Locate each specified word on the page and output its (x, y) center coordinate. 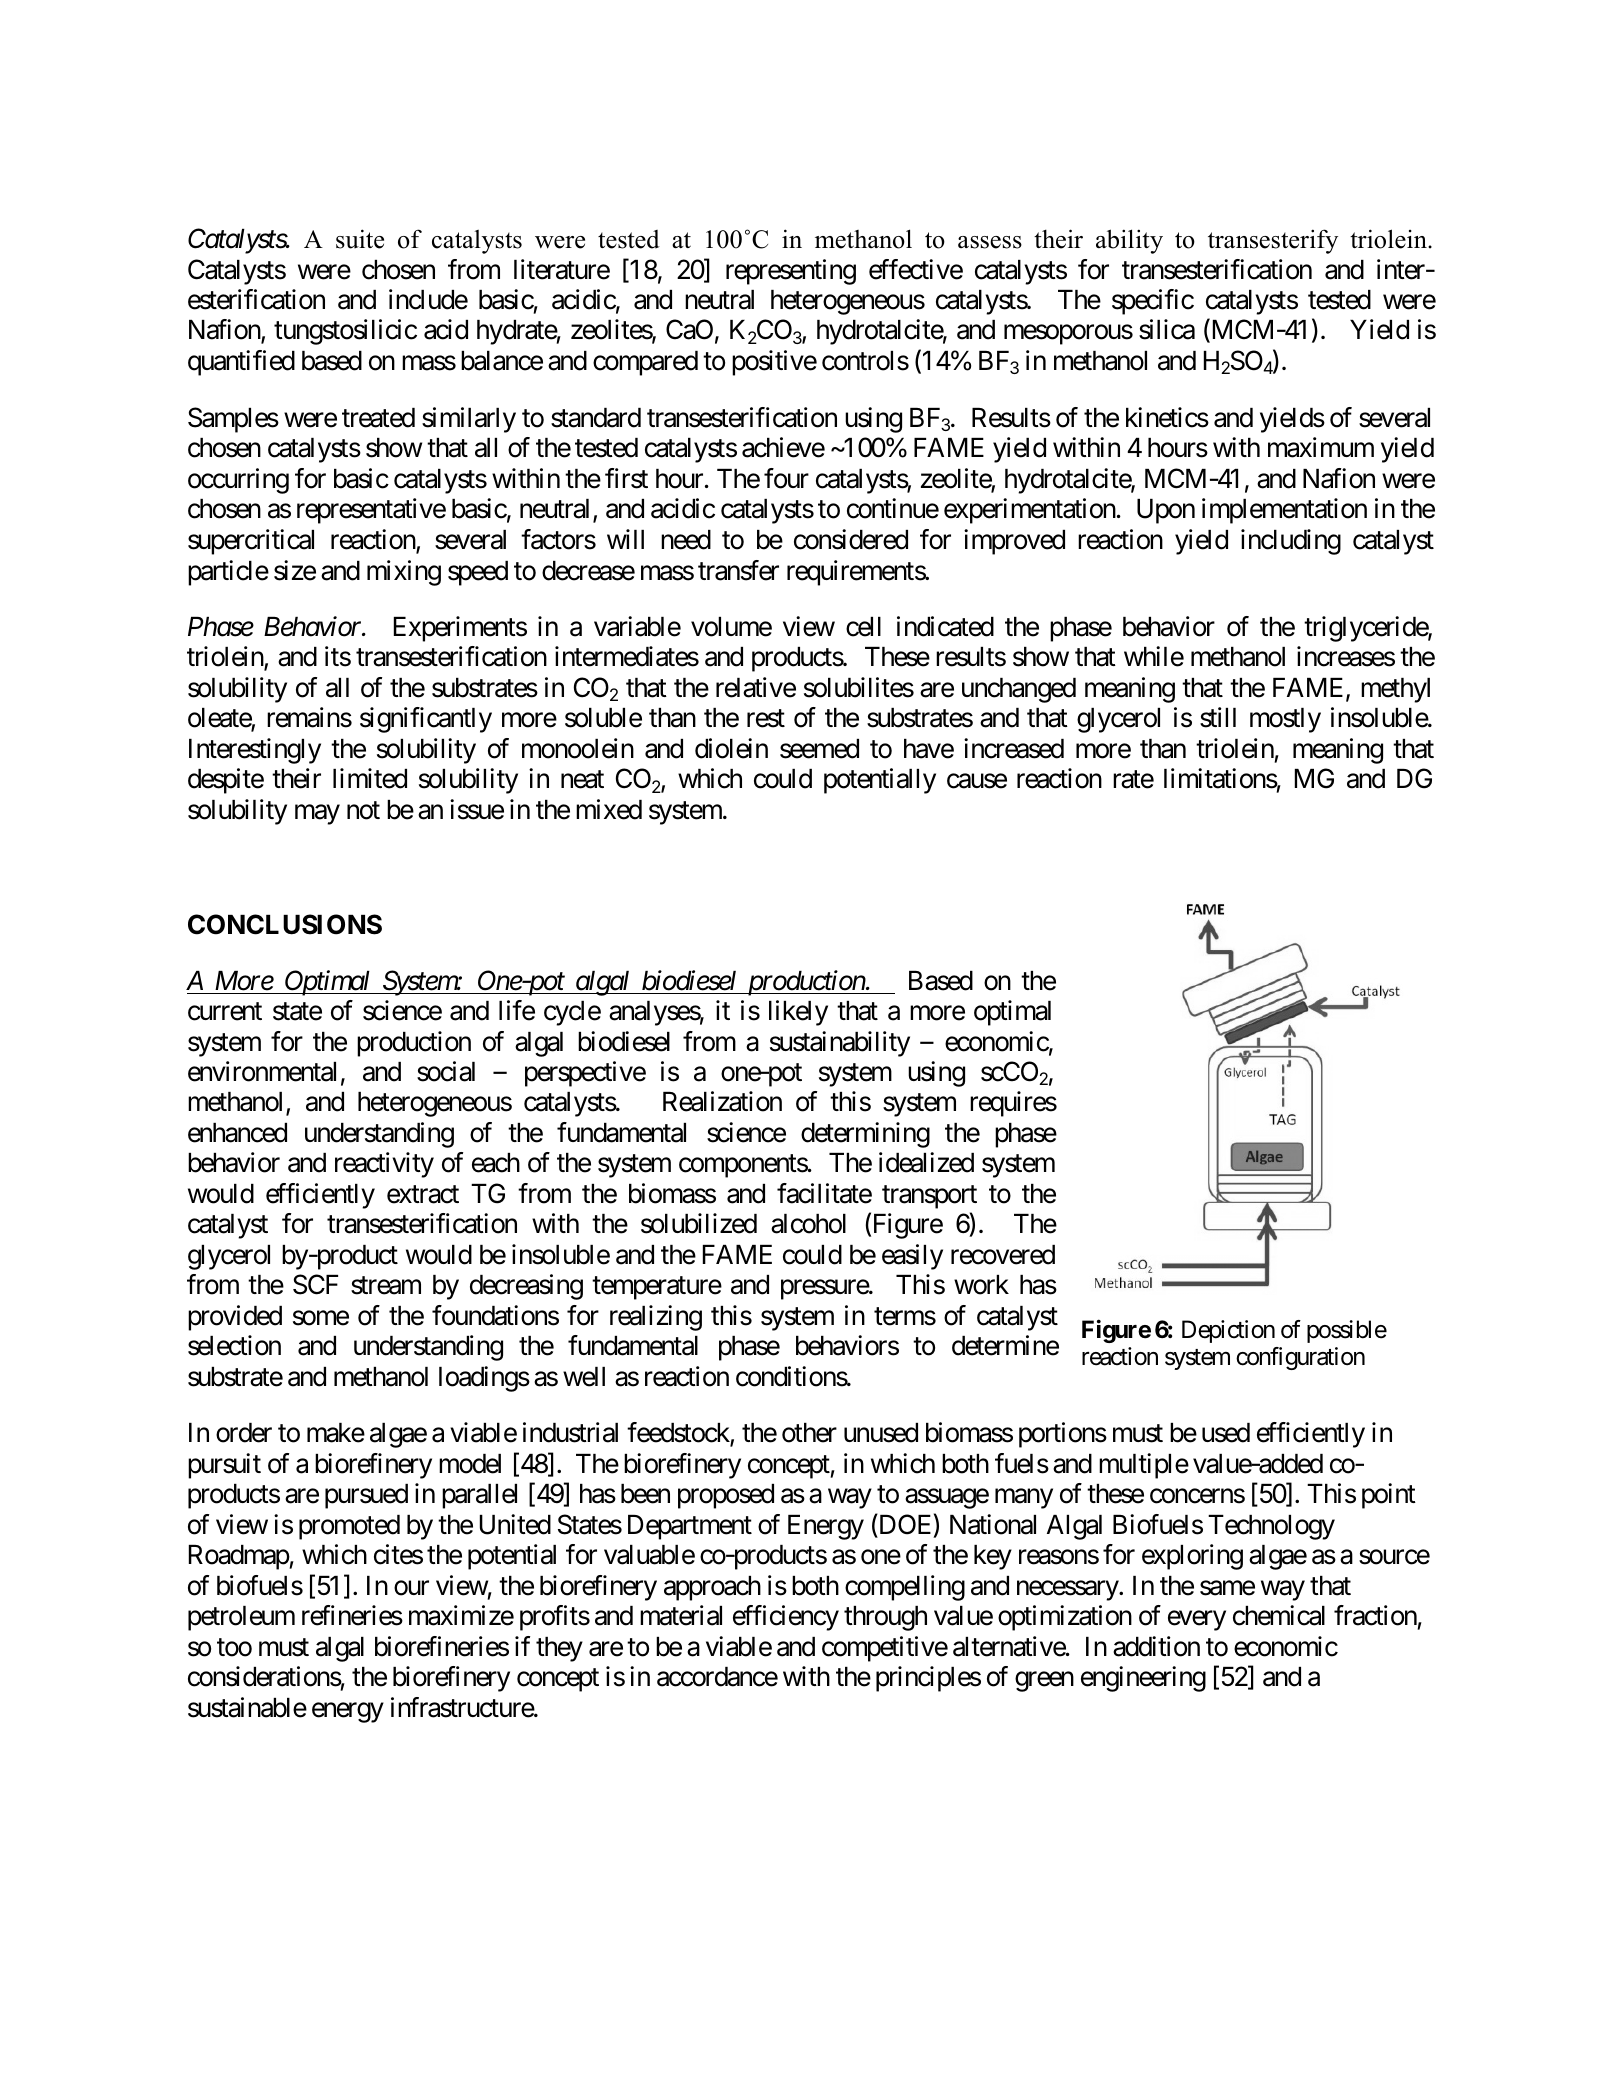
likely (798, 1013)
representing (791, 272)
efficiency (786, 1618)
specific (1153, 302)
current (225, 1012)
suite (360, 239)
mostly (1285, 720)
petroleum (241, 1618)
